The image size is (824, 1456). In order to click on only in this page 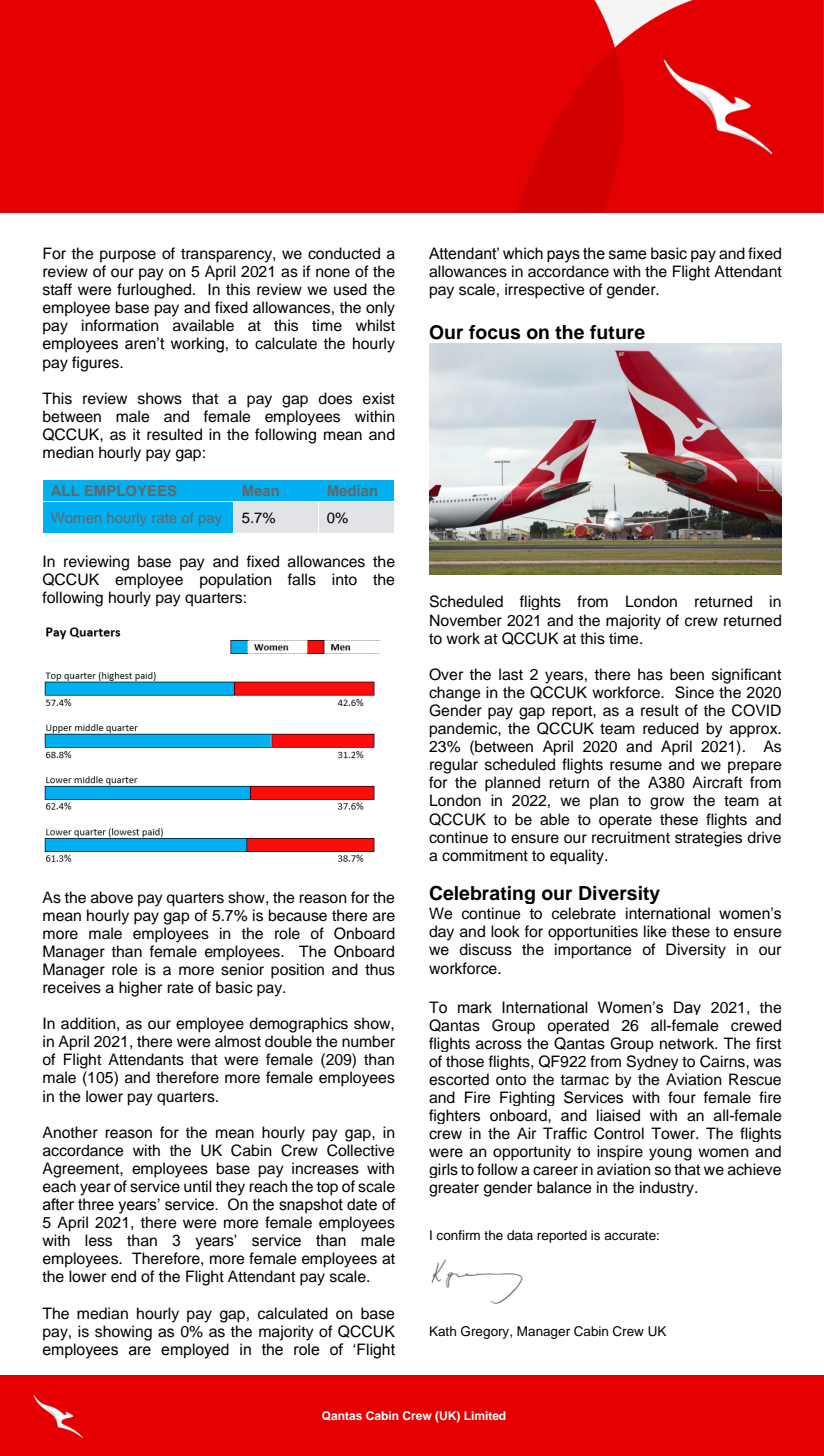, I will do `click(380, 309)`.
